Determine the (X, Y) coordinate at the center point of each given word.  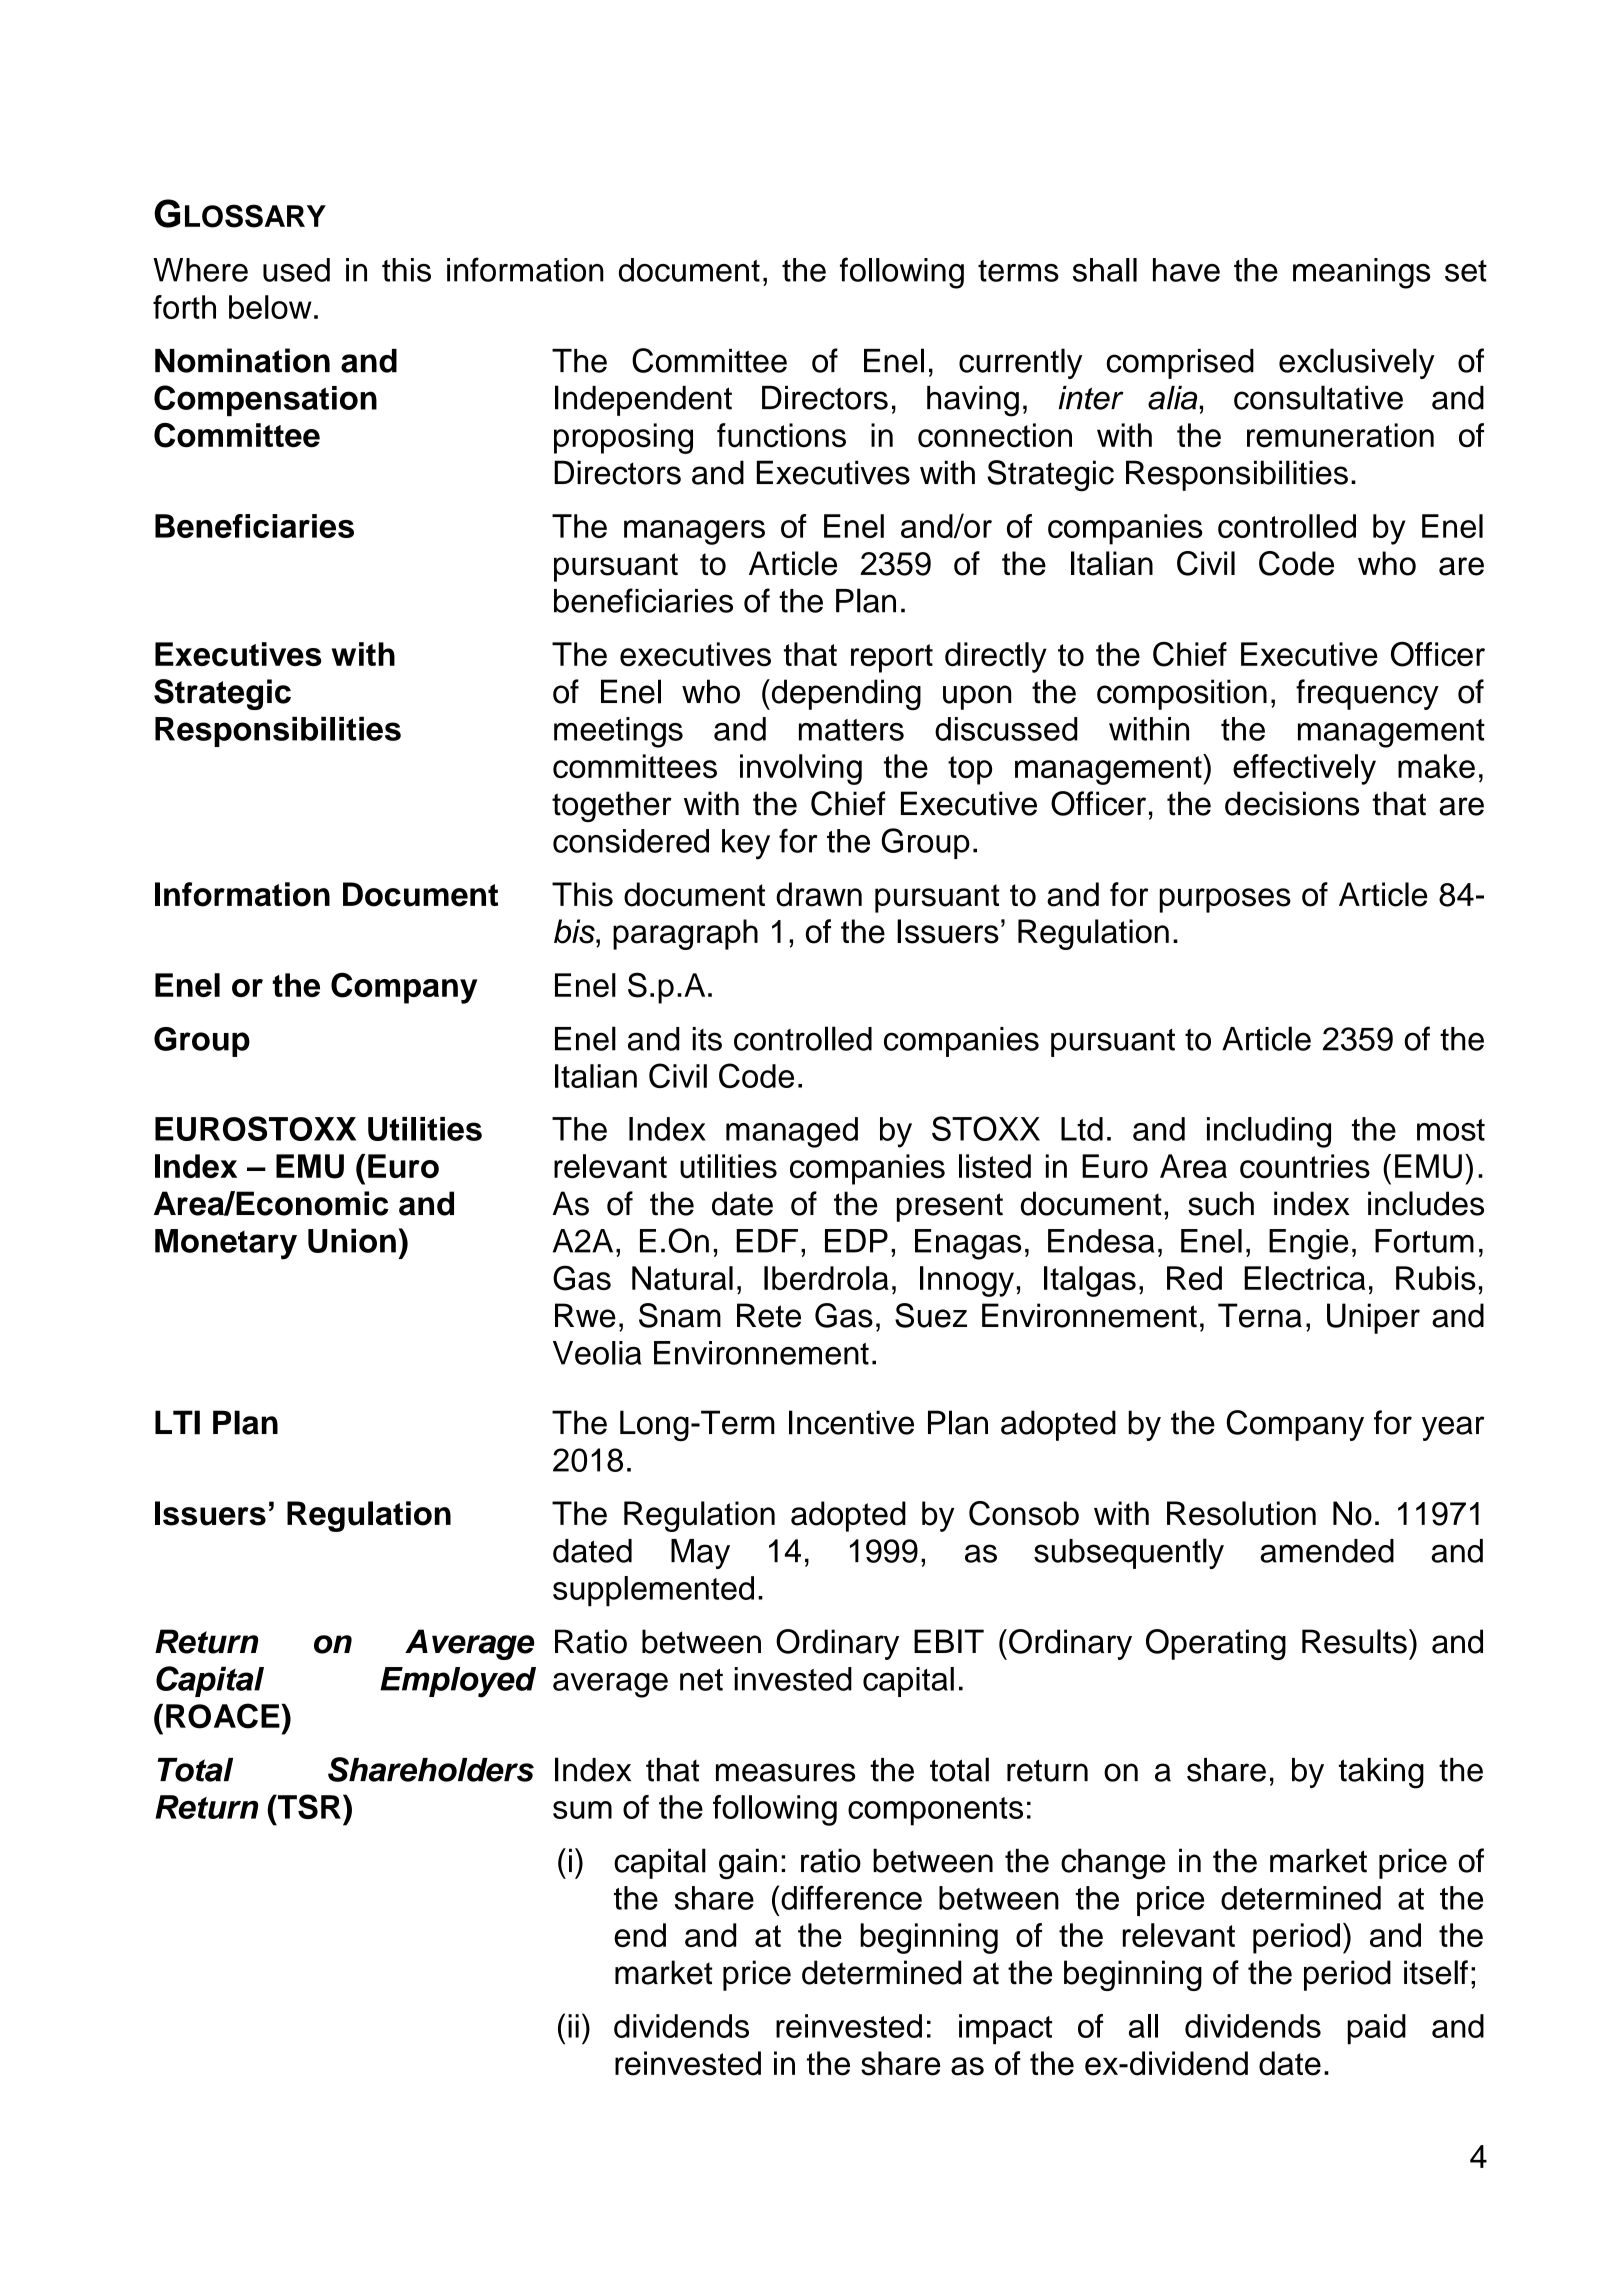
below (270, 307)
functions (781, 435)
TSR (308, 1806)
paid (1376, 2029)
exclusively (1357, 363)
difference (851, 1897)
